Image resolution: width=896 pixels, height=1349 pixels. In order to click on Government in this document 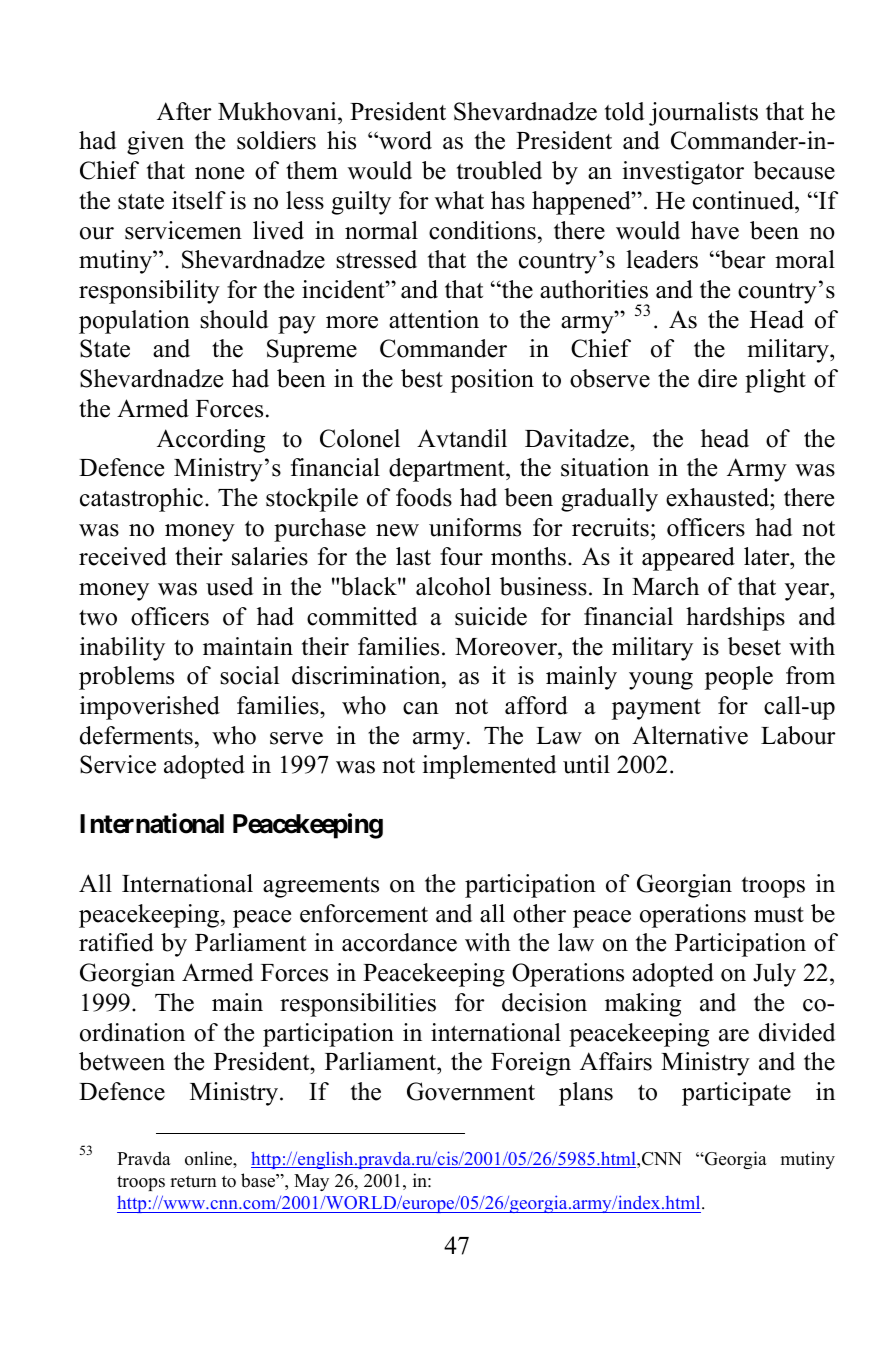, I will do `click(471, 1091)`.
